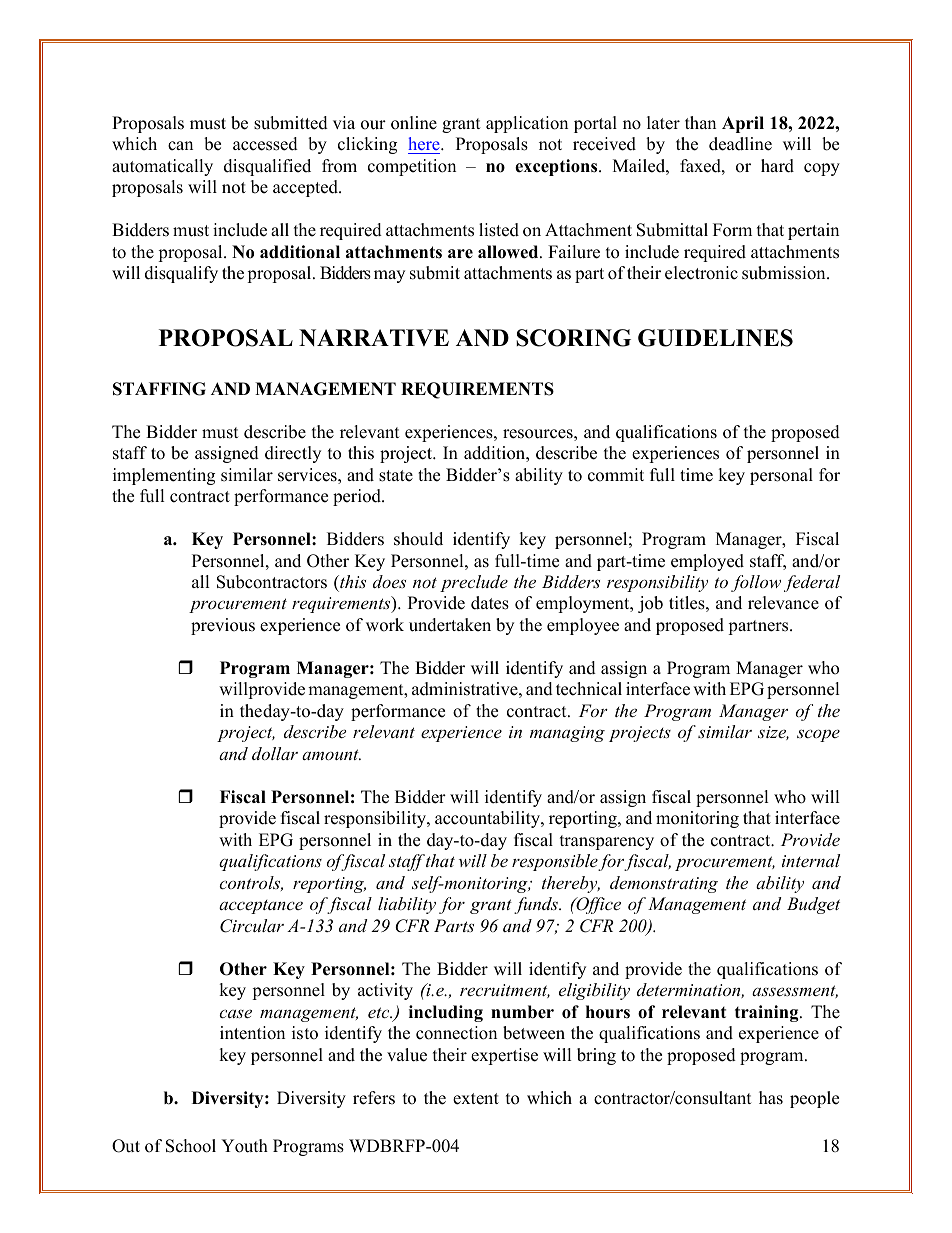 This page has height=1233, width=952. I want to click on Youth, so click(244, 1146).
